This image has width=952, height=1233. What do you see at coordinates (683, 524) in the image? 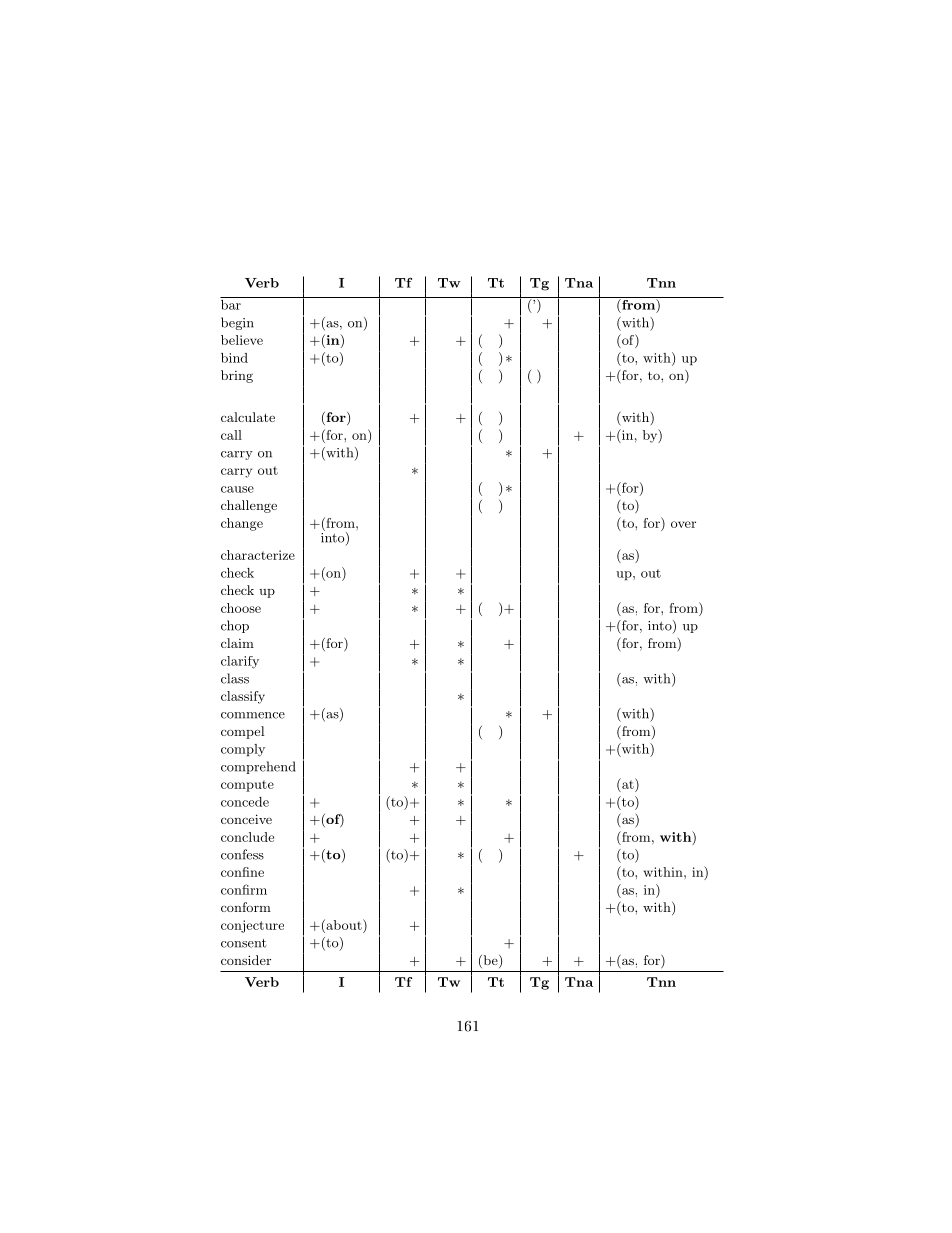
I see `over` at bounding box center [683, 524].
